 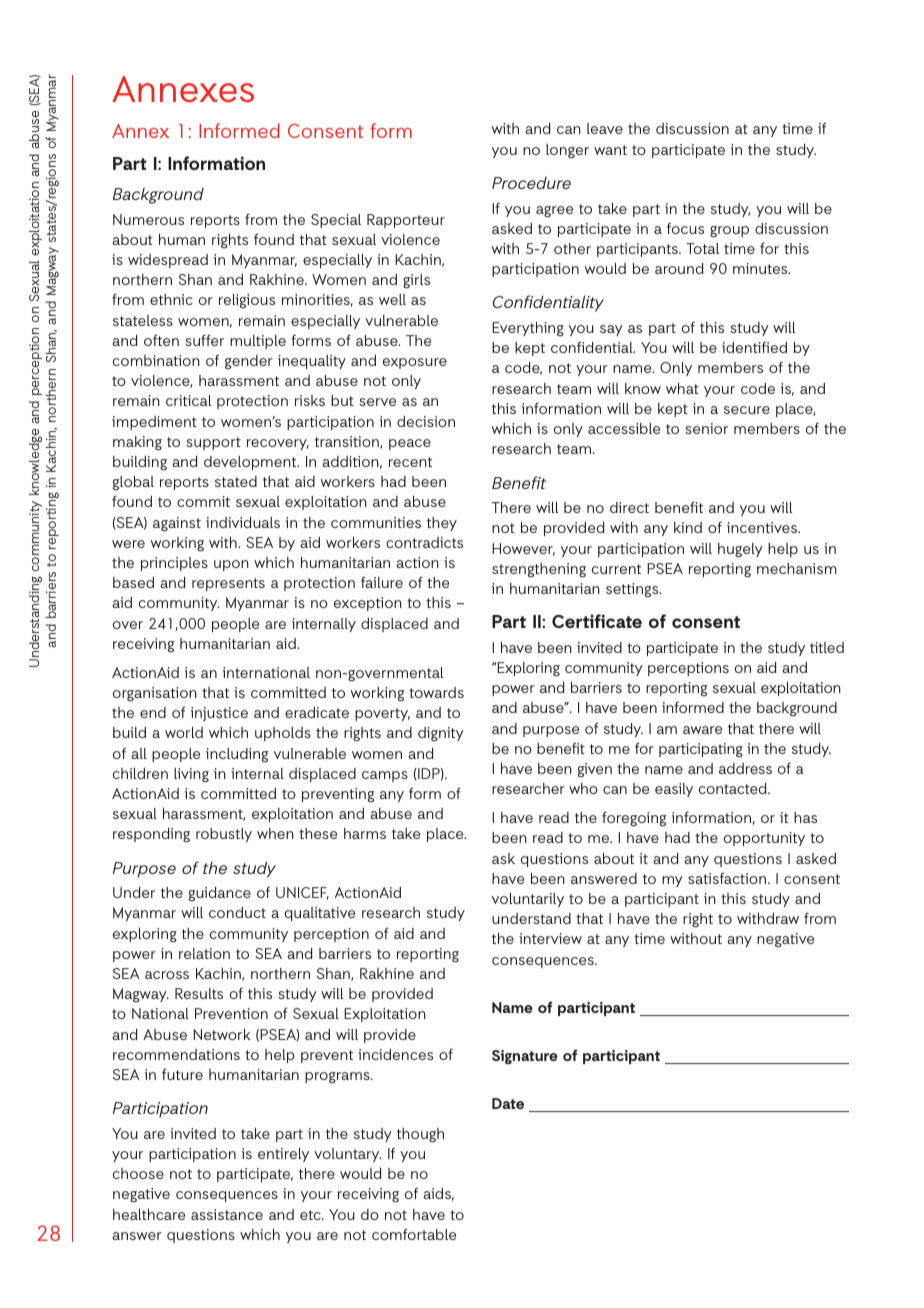 I want to click on injustice, so click(x=219, y=714).
